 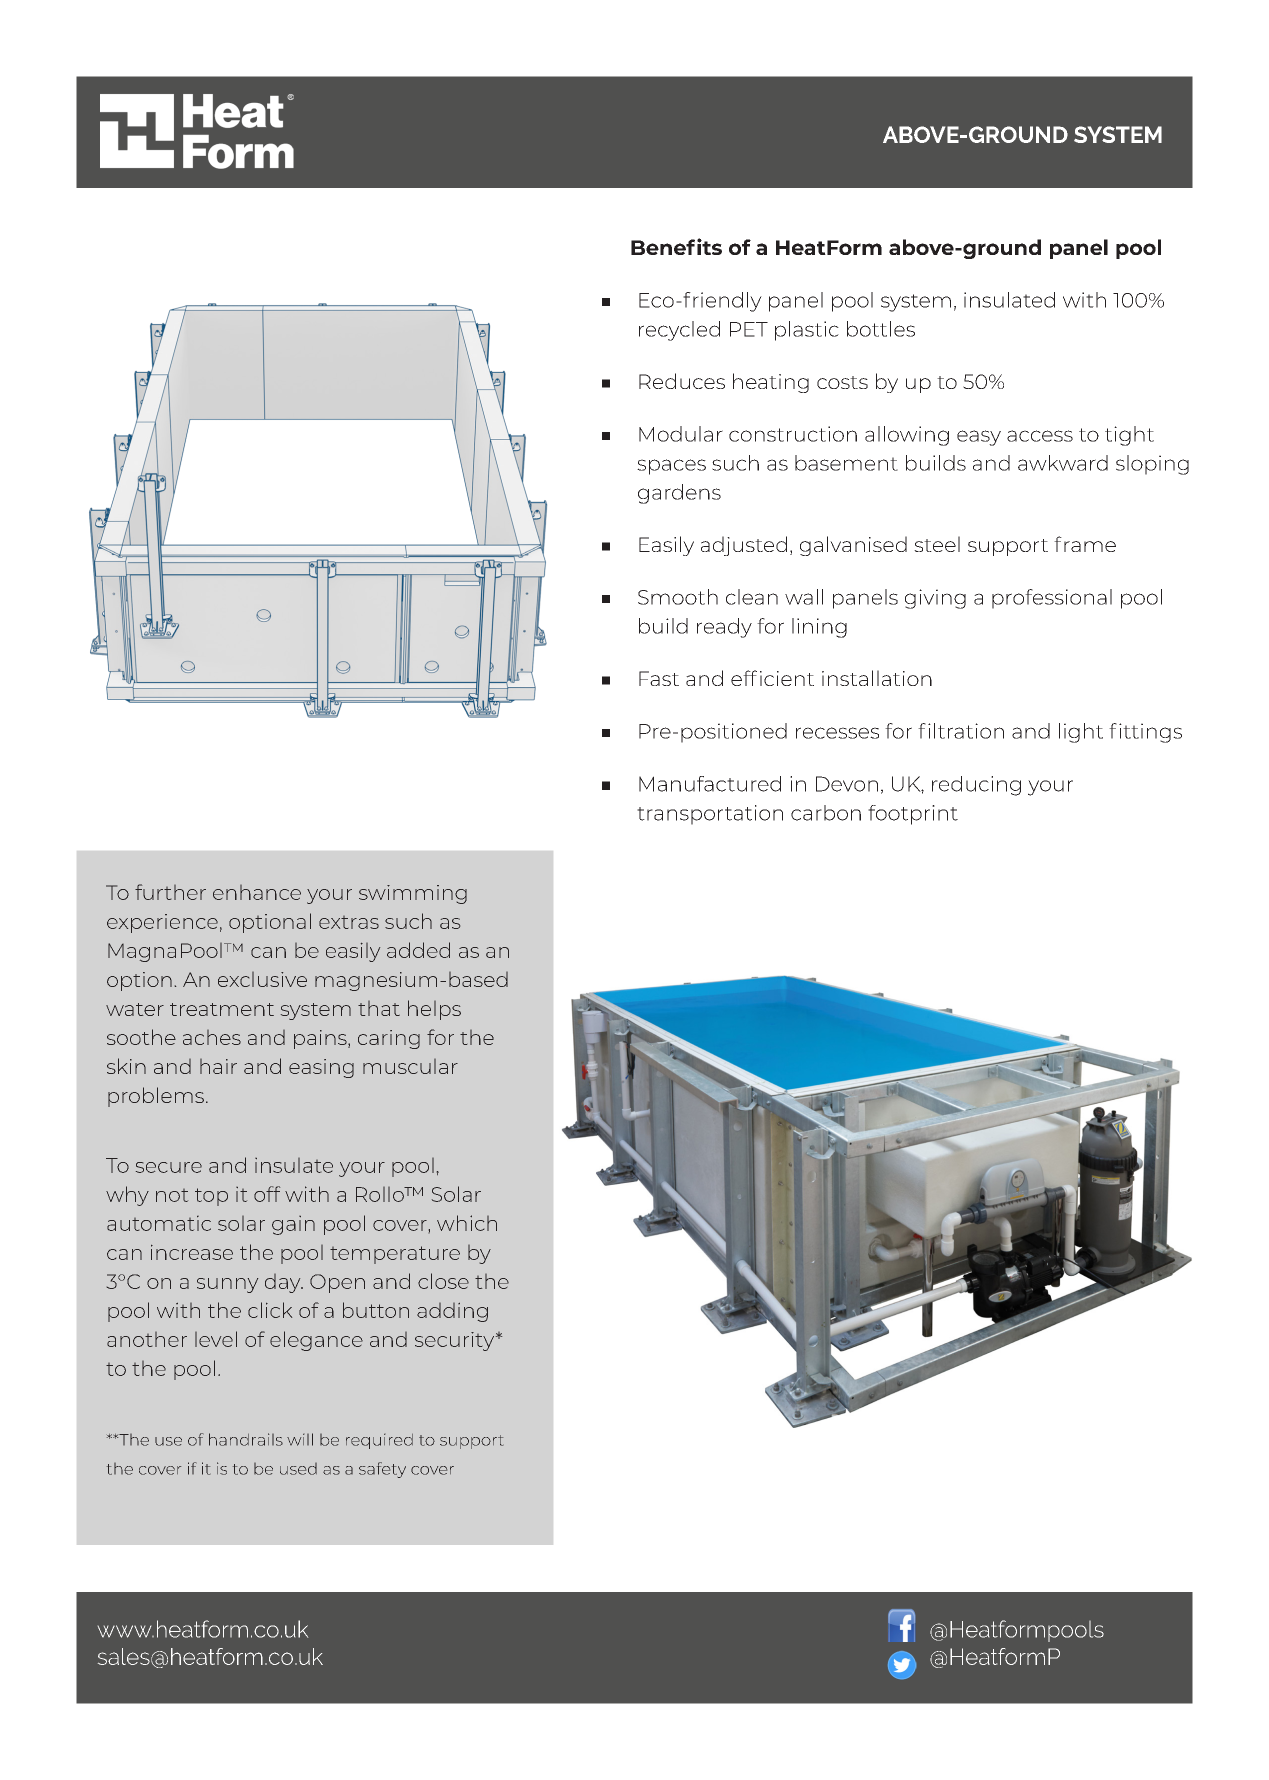 What do you see at coordinates (434, 1010) in the screenshot?
I see `helps` at bounding box center [434, 1010].
